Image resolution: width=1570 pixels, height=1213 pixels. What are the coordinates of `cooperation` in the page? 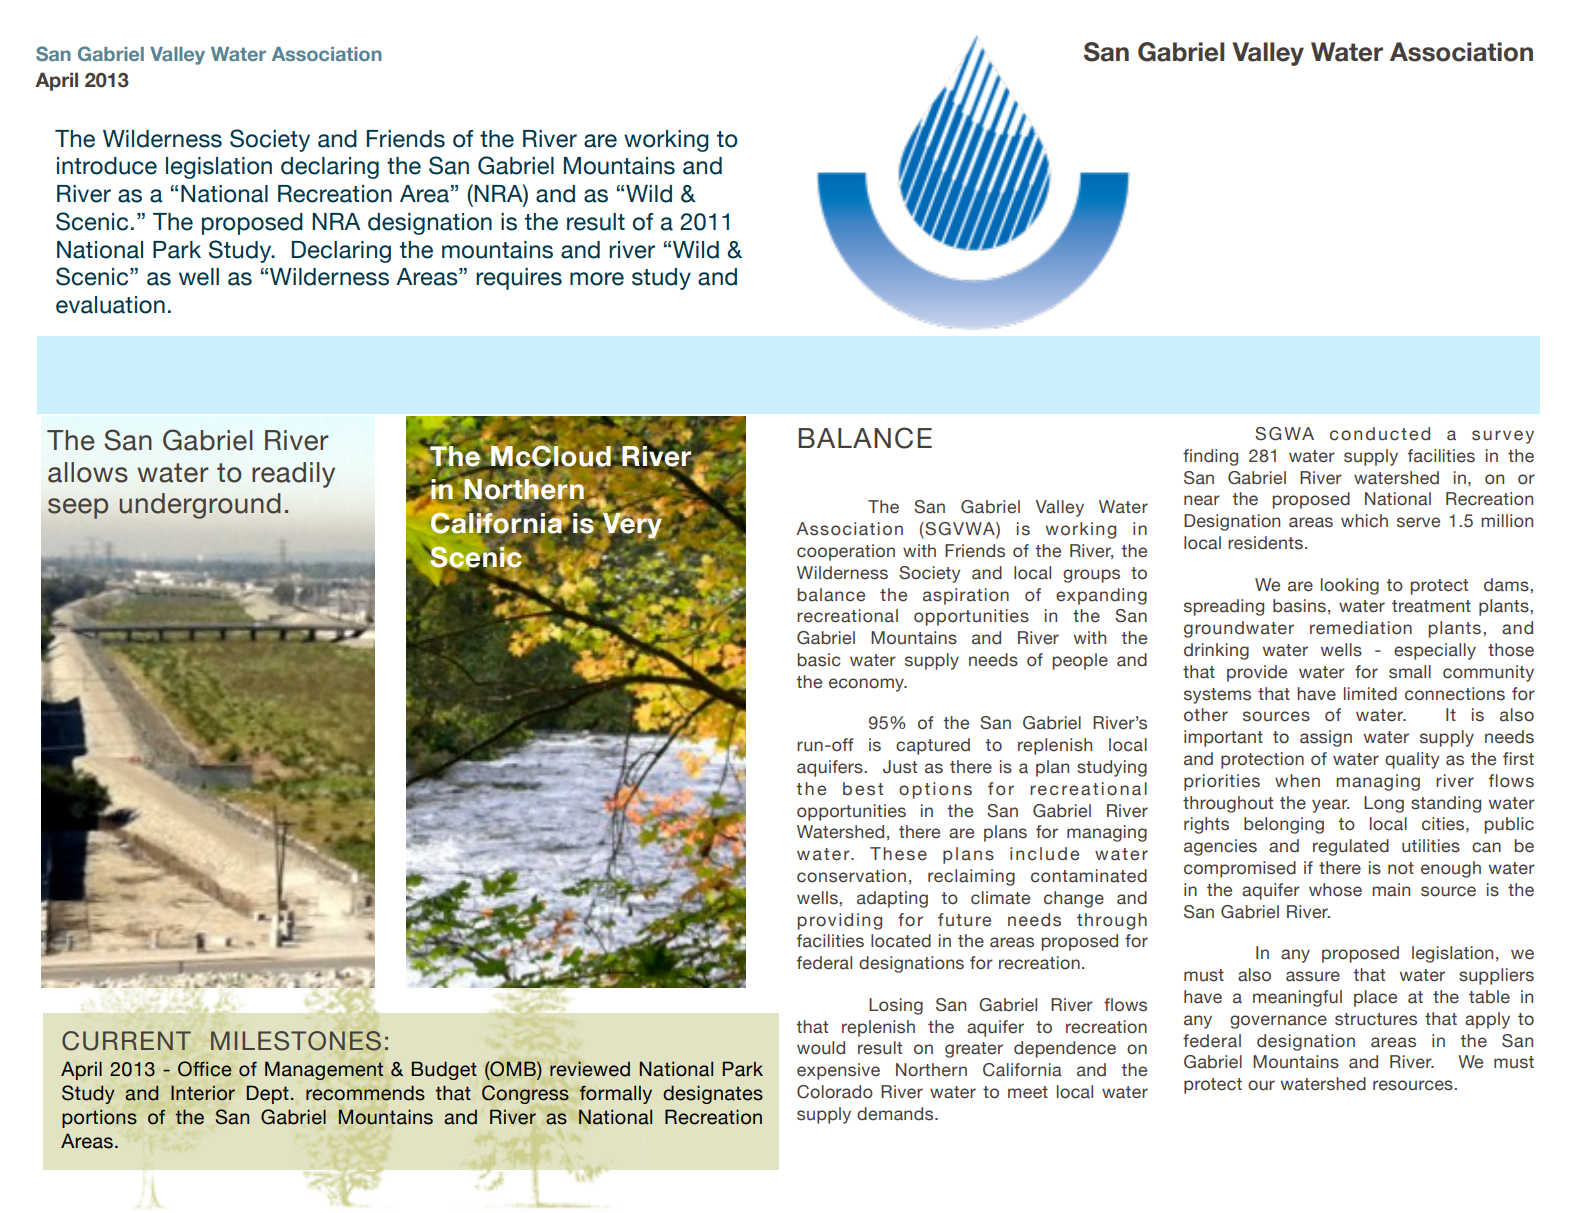 It's located at (846, 552).
